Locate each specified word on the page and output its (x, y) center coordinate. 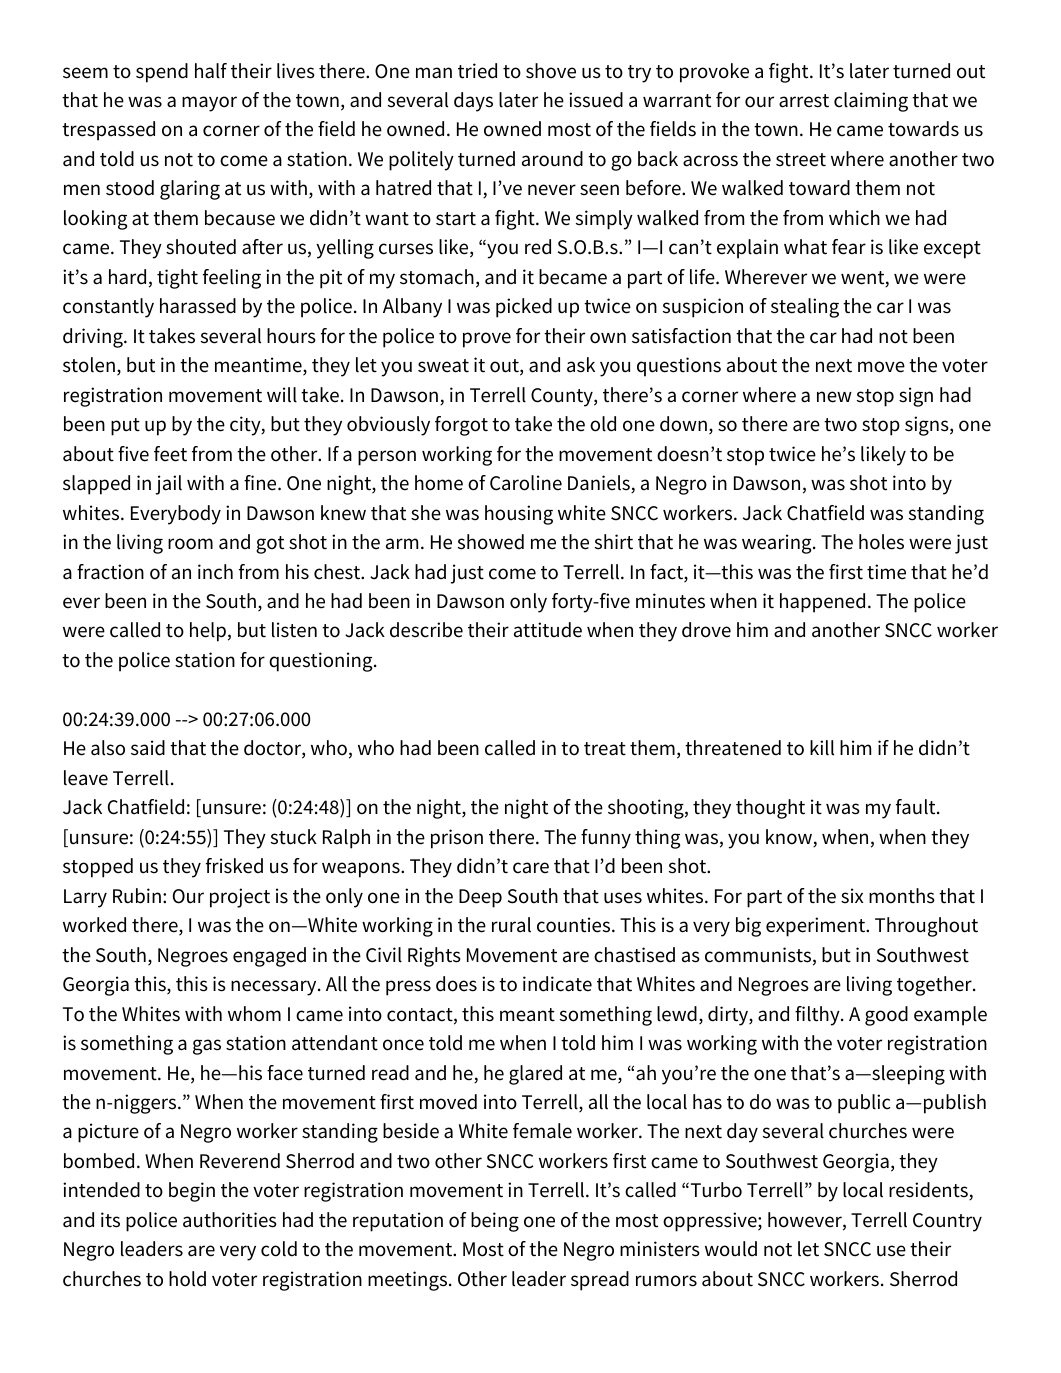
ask (581, 365)
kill (822, 748)
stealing (805, 308)
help (208, 632)
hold (187, 1279)
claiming (871, 102)
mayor (209, 104)
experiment (817, 927)
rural (511, 925)
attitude (548, 630)
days (473, 102)
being (495, 1222)
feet (170, 454)
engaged (269, 957)
